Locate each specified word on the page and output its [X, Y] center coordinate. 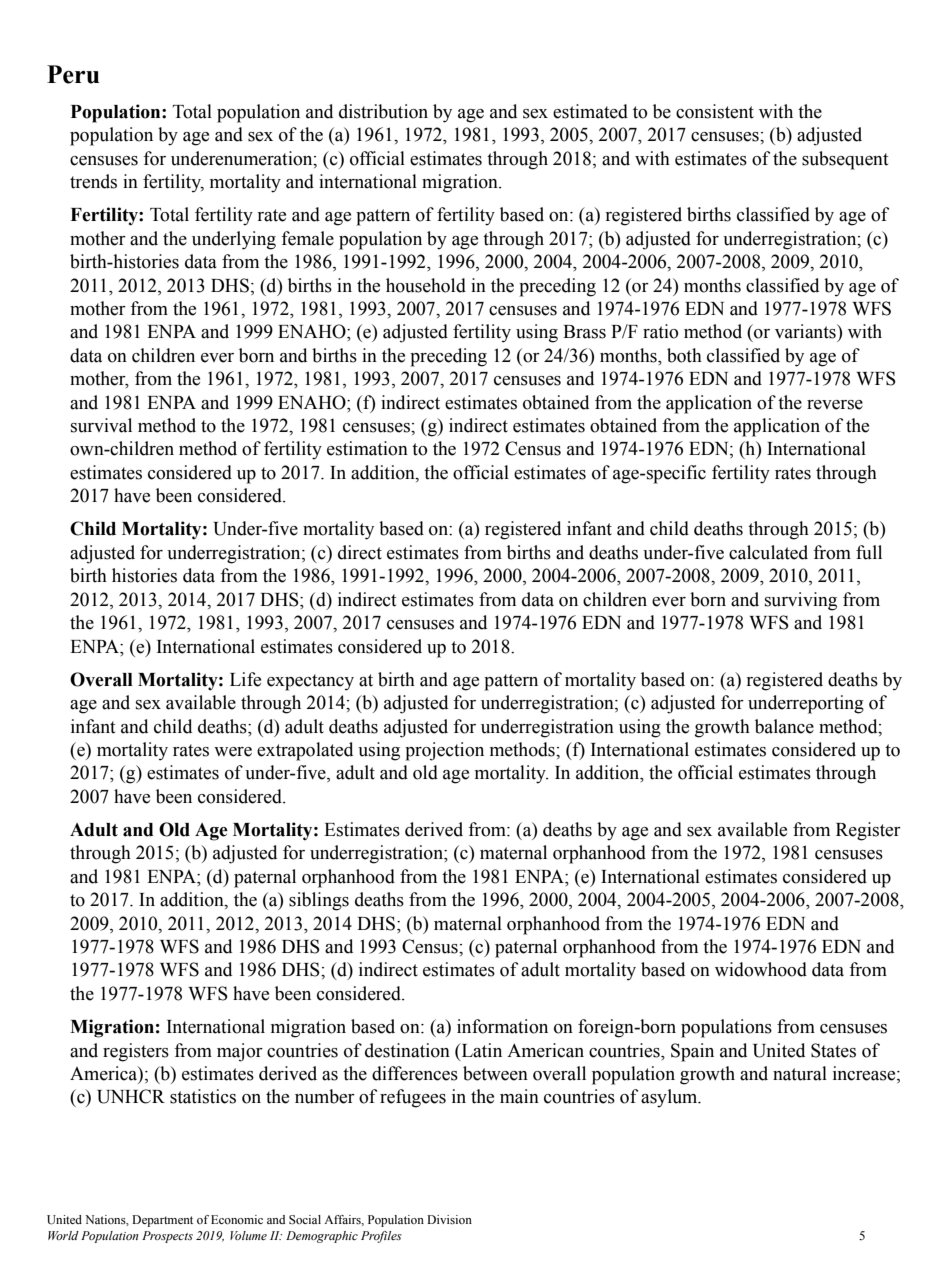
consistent [715, 111]
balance [784, 726]
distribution [383, 111]
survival [101, 425]
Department [162, 1221]
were [233, 752]
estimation [367, 448]
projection [444, 751]
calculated [768, 552]
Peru [73, 74]
